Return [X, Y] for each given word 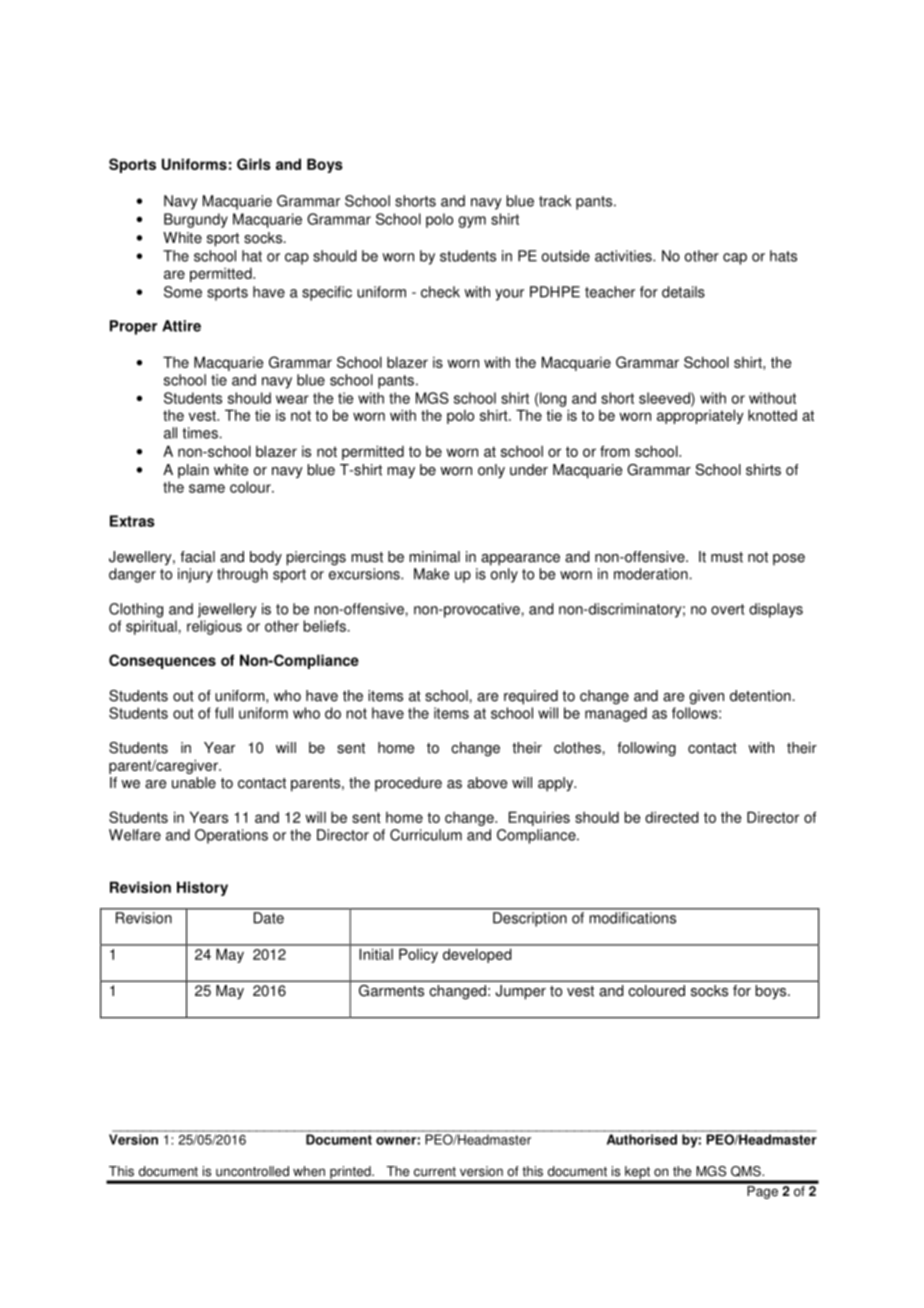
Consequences [162, 661]
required [531, 697]
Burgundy [196, 220]
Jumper [520, 992]
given [706, 697]
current [435, 1172]
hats [783, 256]
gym [472, 222]
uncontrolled [252, 1171]
